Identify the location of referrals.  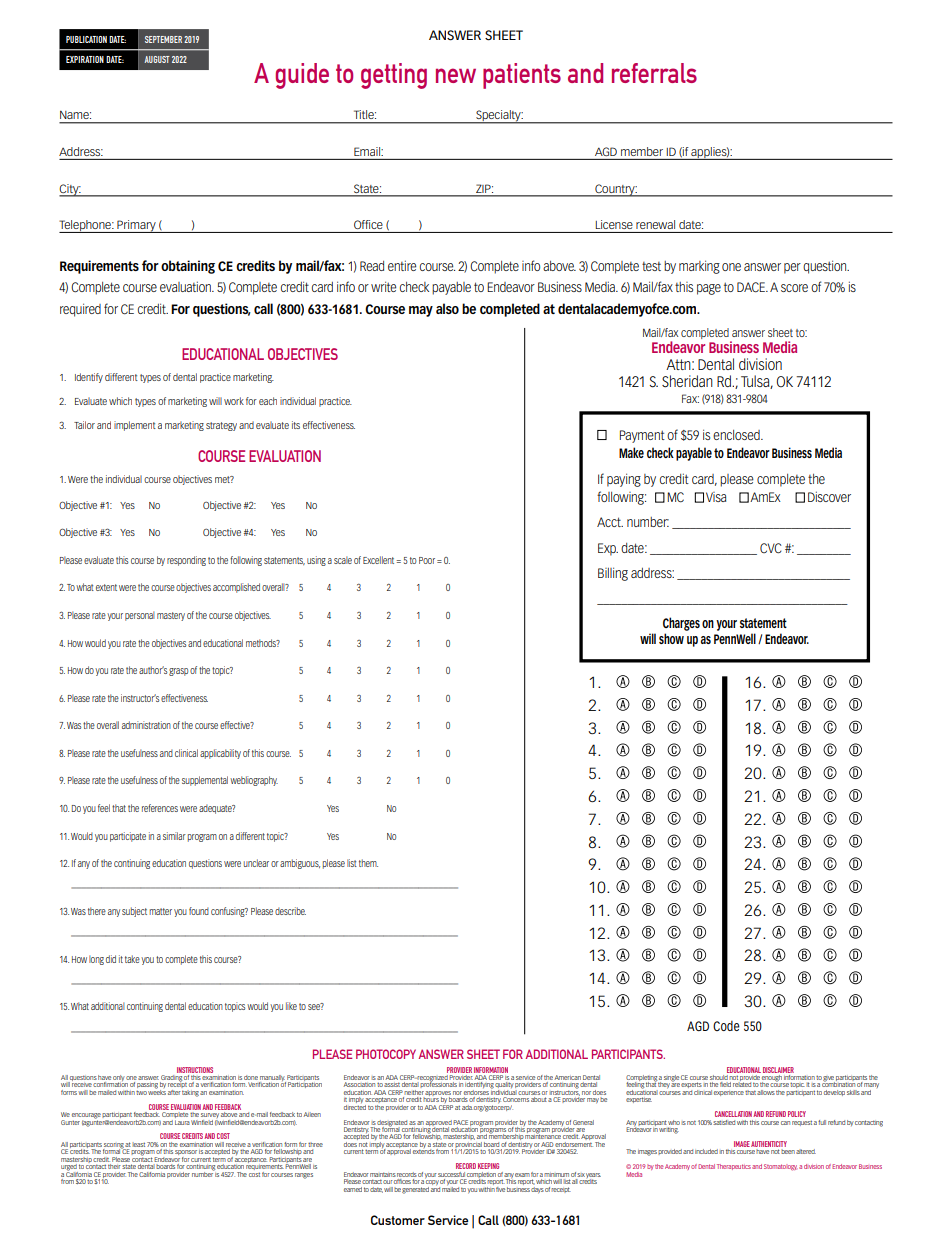
(654, 73).
